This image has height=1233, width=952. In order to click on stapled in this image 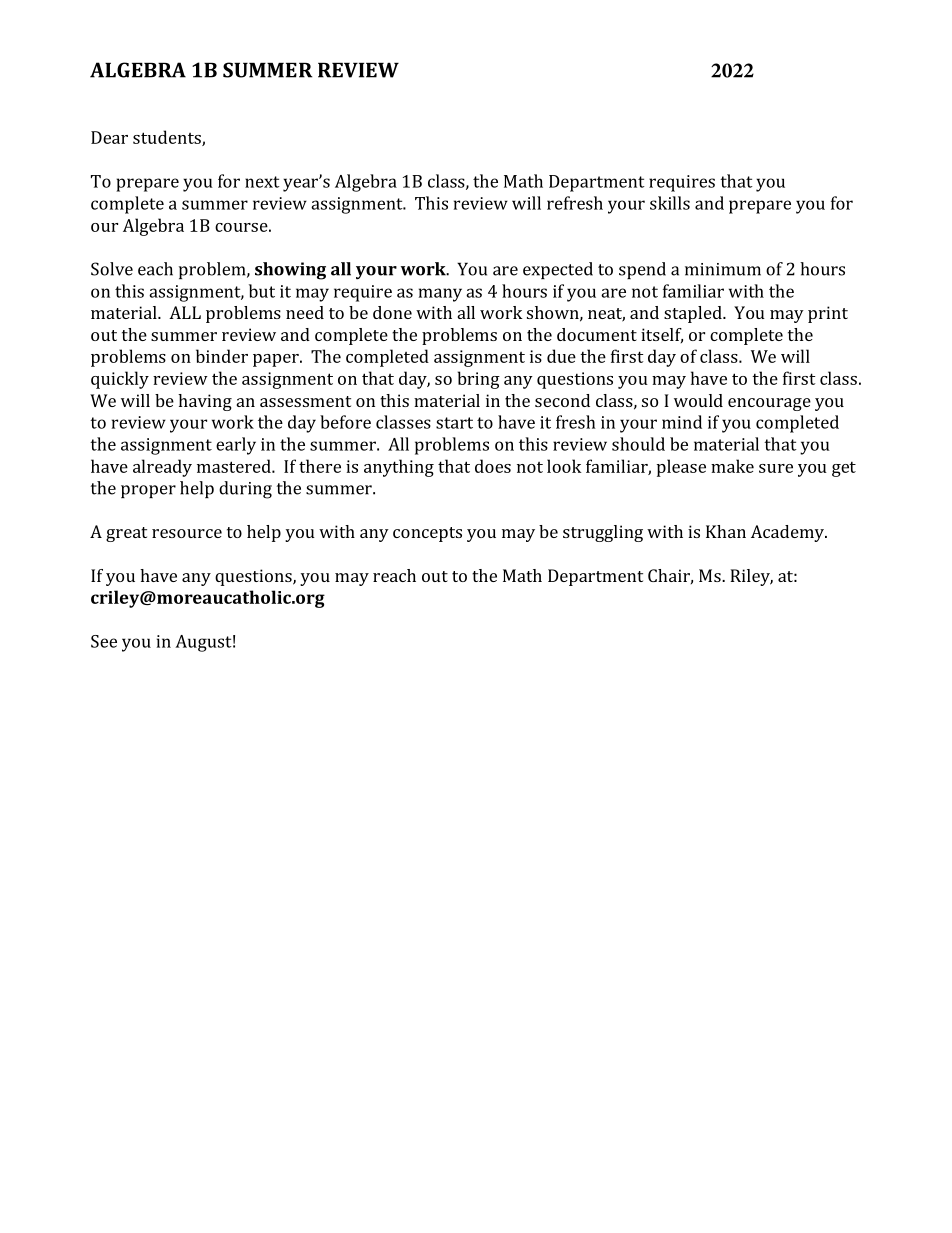, I will do `click(694, 314)`.
